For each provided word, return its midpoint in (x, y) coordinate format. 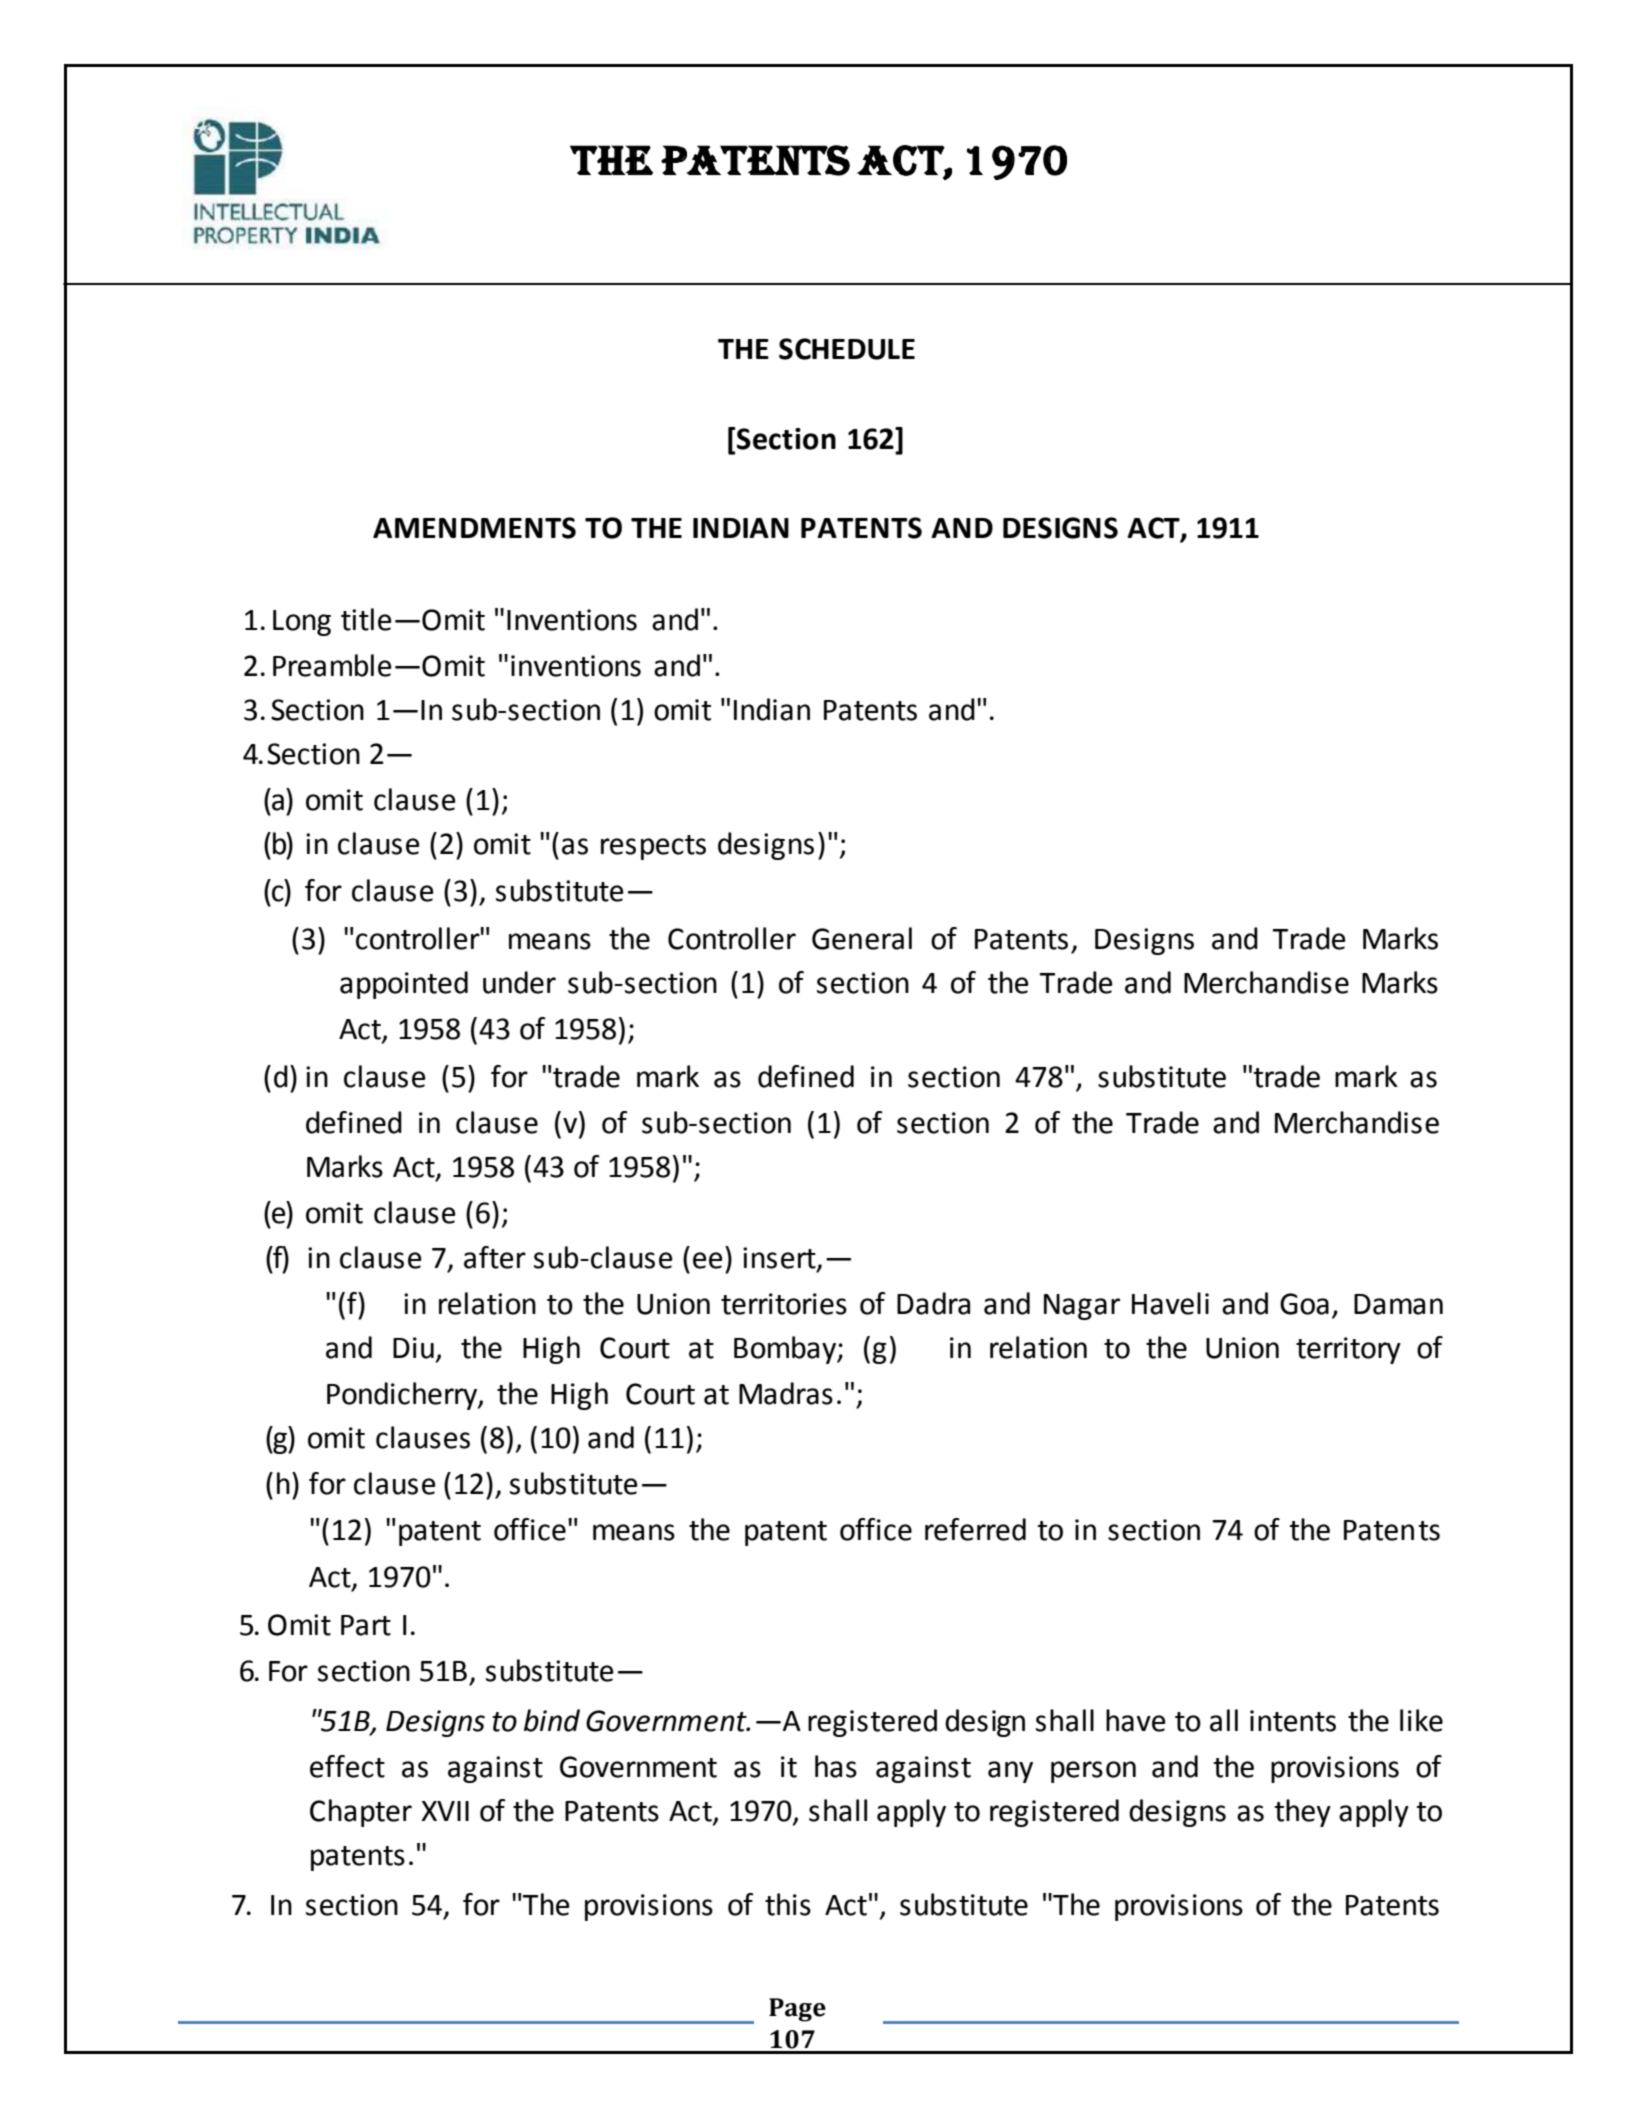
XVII (445, 1811)
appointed (404, 985)
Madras (786, 1393)
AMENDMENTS (474, 528)
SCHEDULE (847, 349)
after (495, 1257)
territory (1348, 1350)
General (862, 938)
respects (653, 847)
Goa (1304, 1304)
